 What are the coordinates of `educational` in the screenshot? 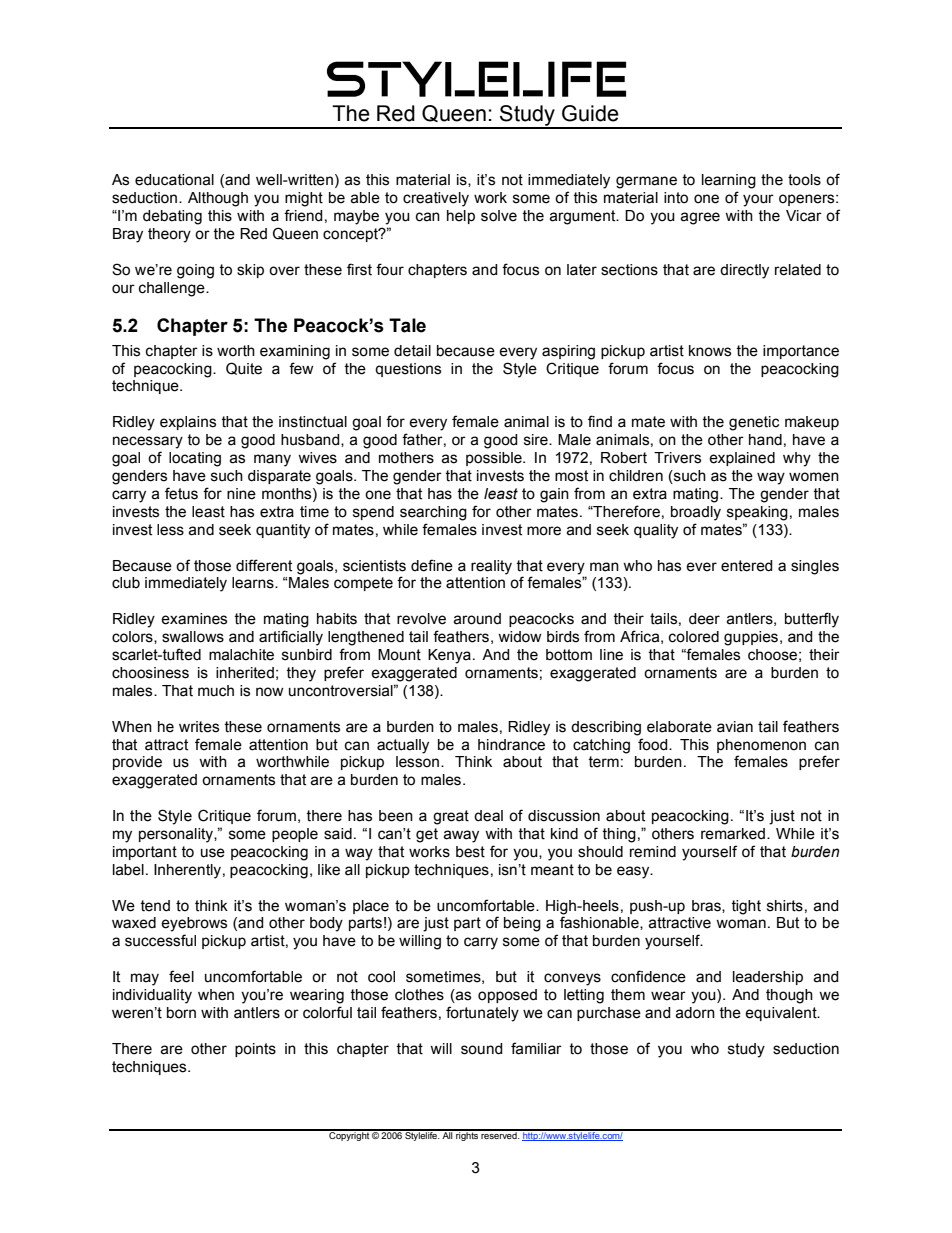 It's located at (174, 180).
